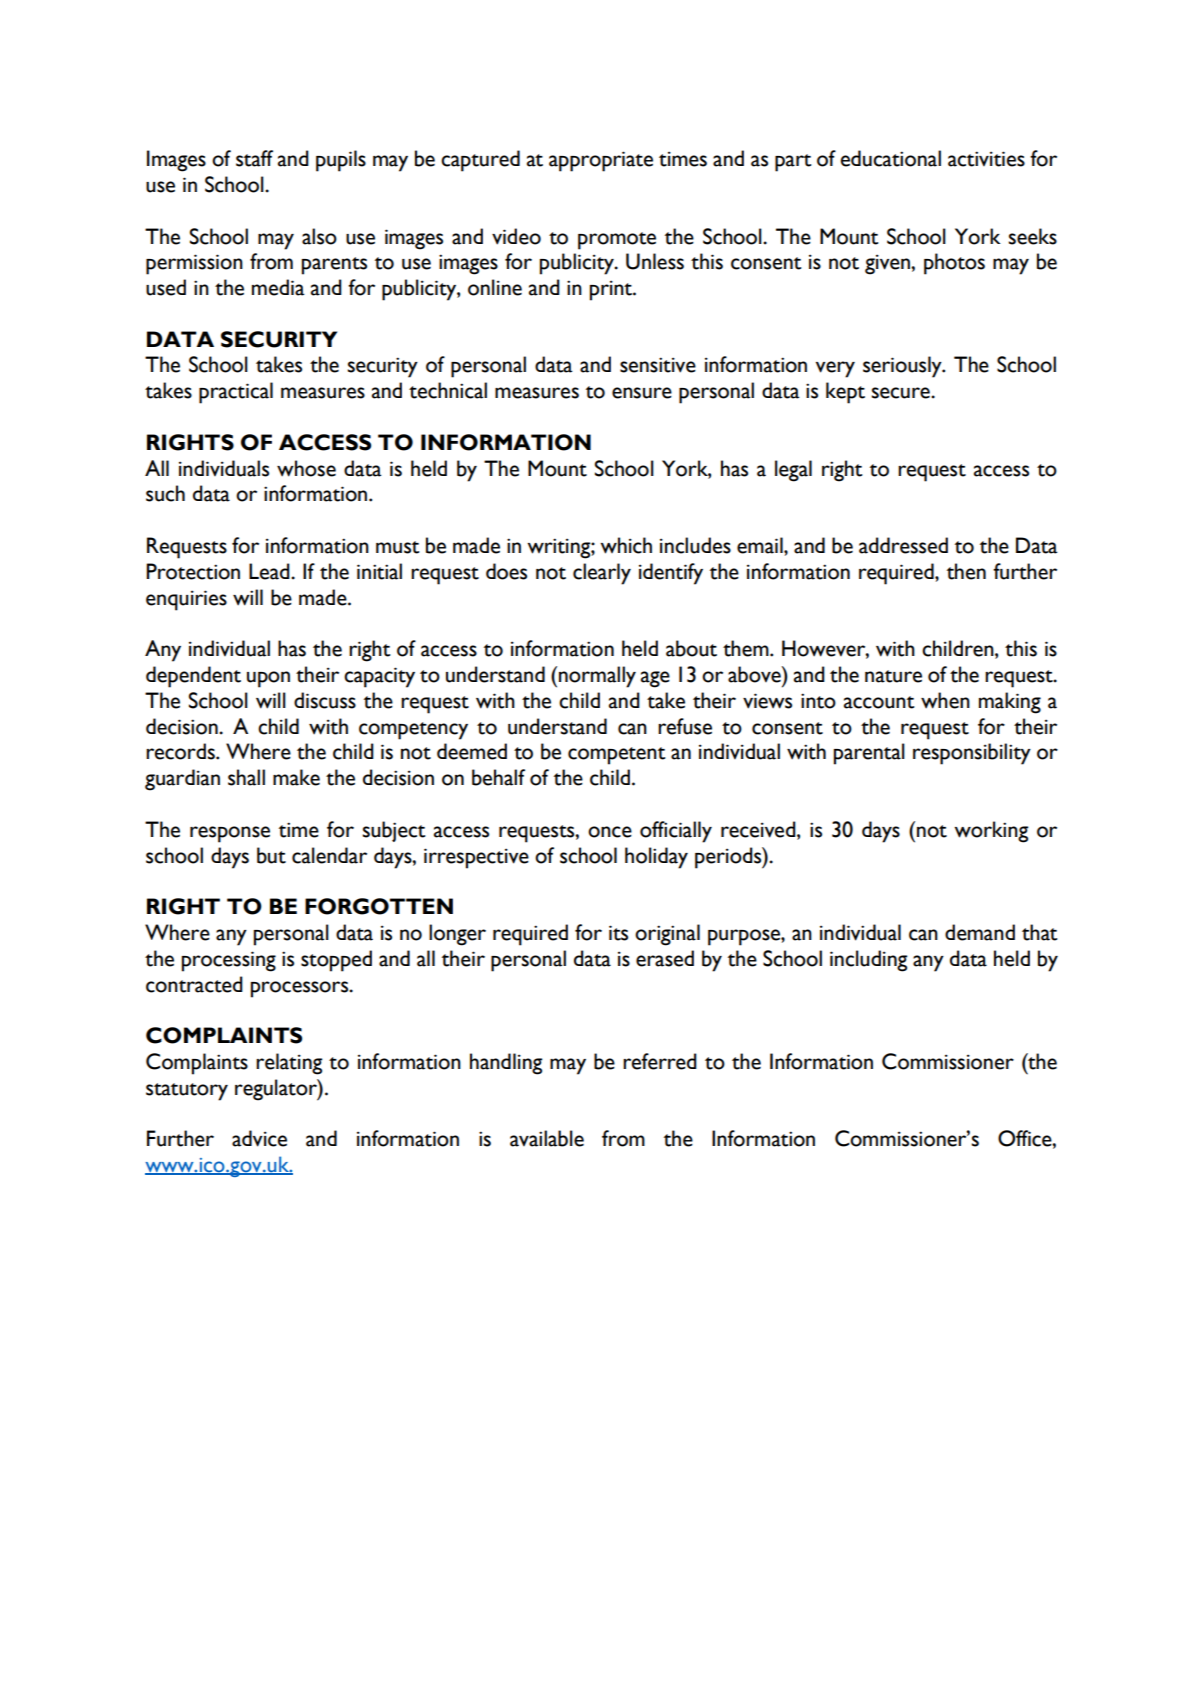 The width and height of the document is (1203, 1702). I want to click on including, so click(868, 961).
